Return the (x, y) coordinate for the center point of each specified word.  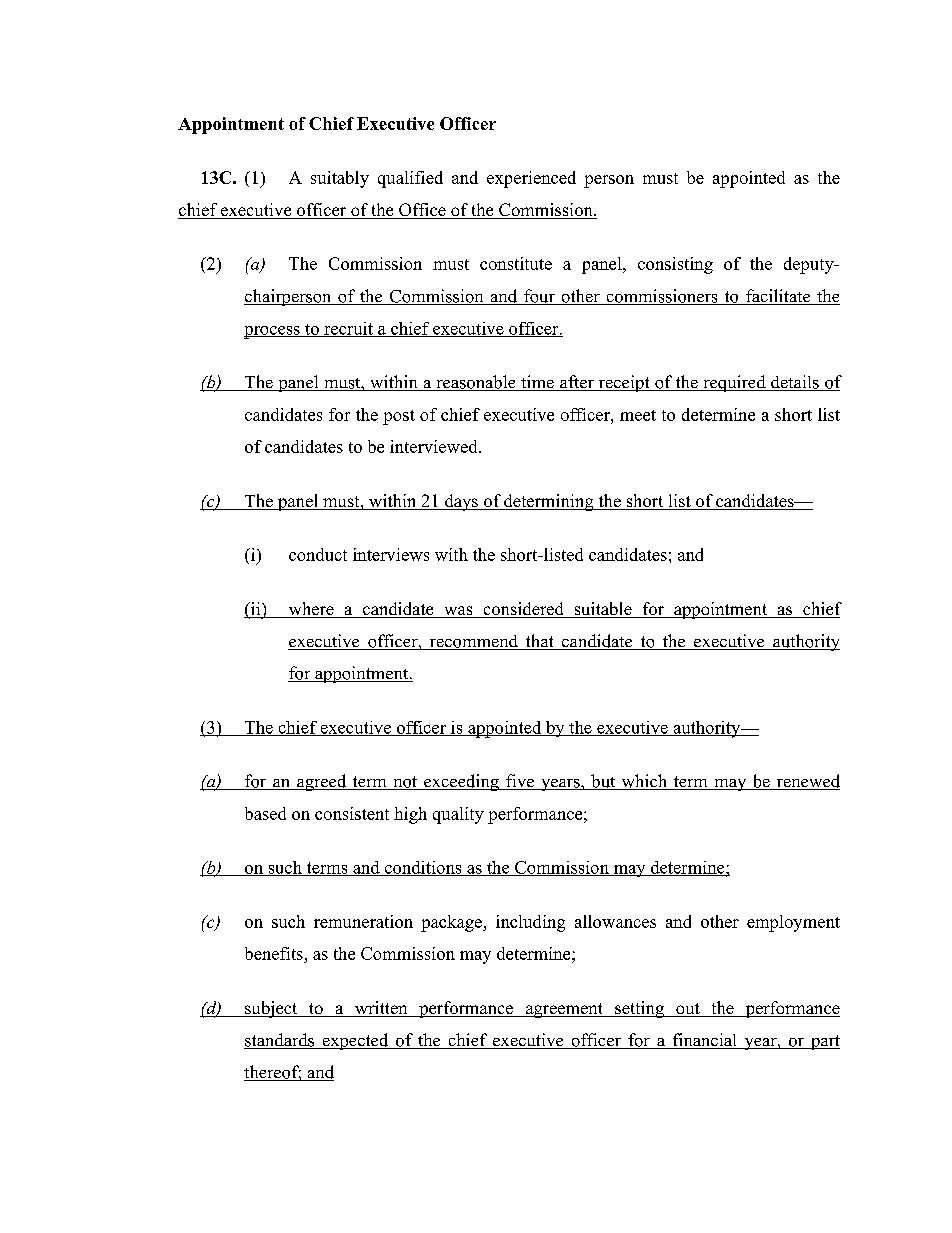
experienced (531, 179)
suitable (603, 610)
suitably (340, 179)
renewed (807, 782)
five (520, 782)
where (311, 610)
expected (355, 1041)
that (539, 642)
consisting (675, 265)
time (537, 383)
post (399, 417)
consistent (352, 813)
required (734, 383)
